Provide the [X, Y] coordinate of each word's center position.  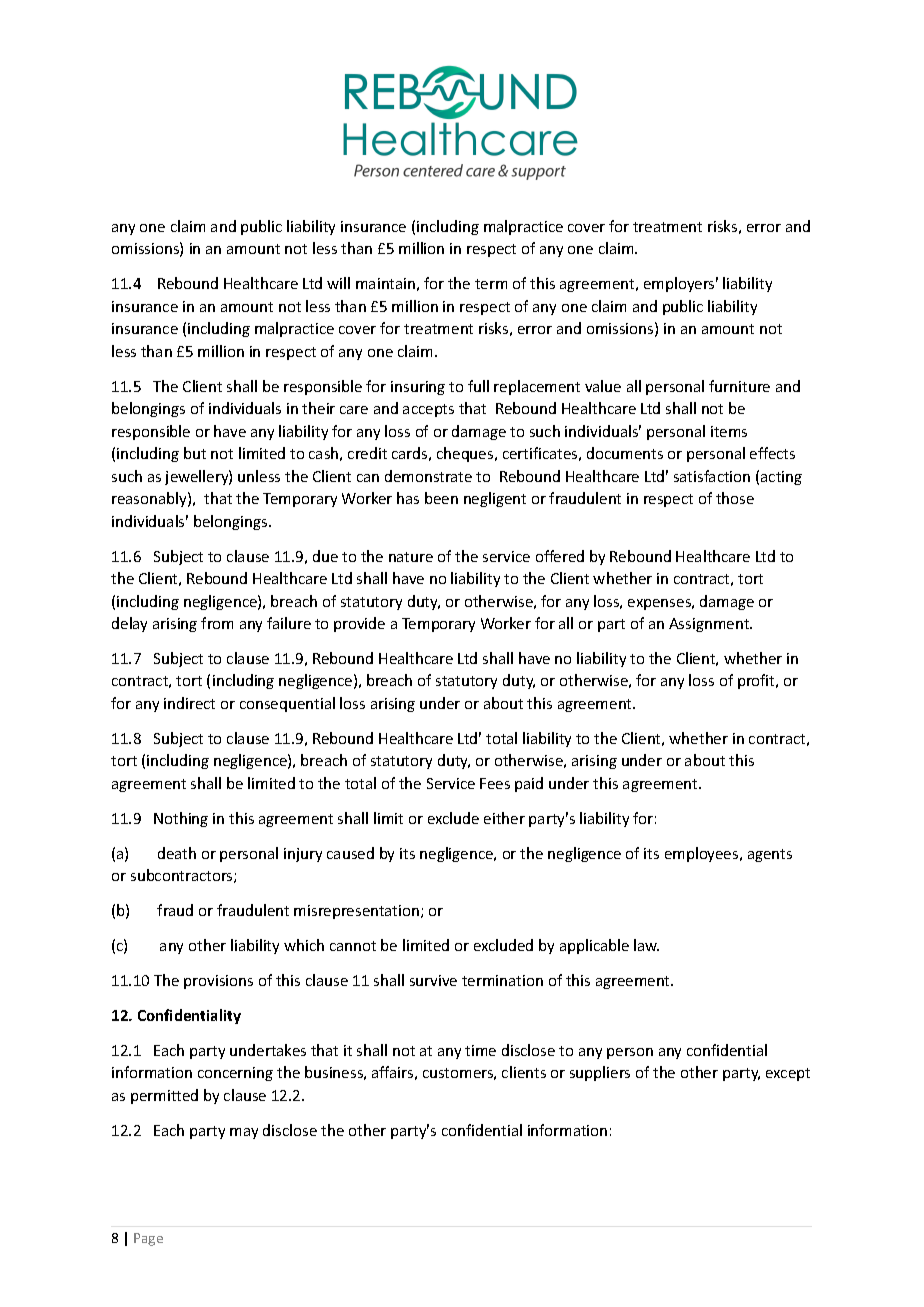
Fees [495, 783]
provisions [218, 982]
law [646, 945]
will [338, 283]
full [478, 386]
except [788, 1074]
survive [433, 980]
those [735, 498]
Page [148, 1239]
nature [411, 557]
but [195, 453]
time [480, 1050]
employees [703, 854]
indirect [189, 703]
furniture [739, 386]
